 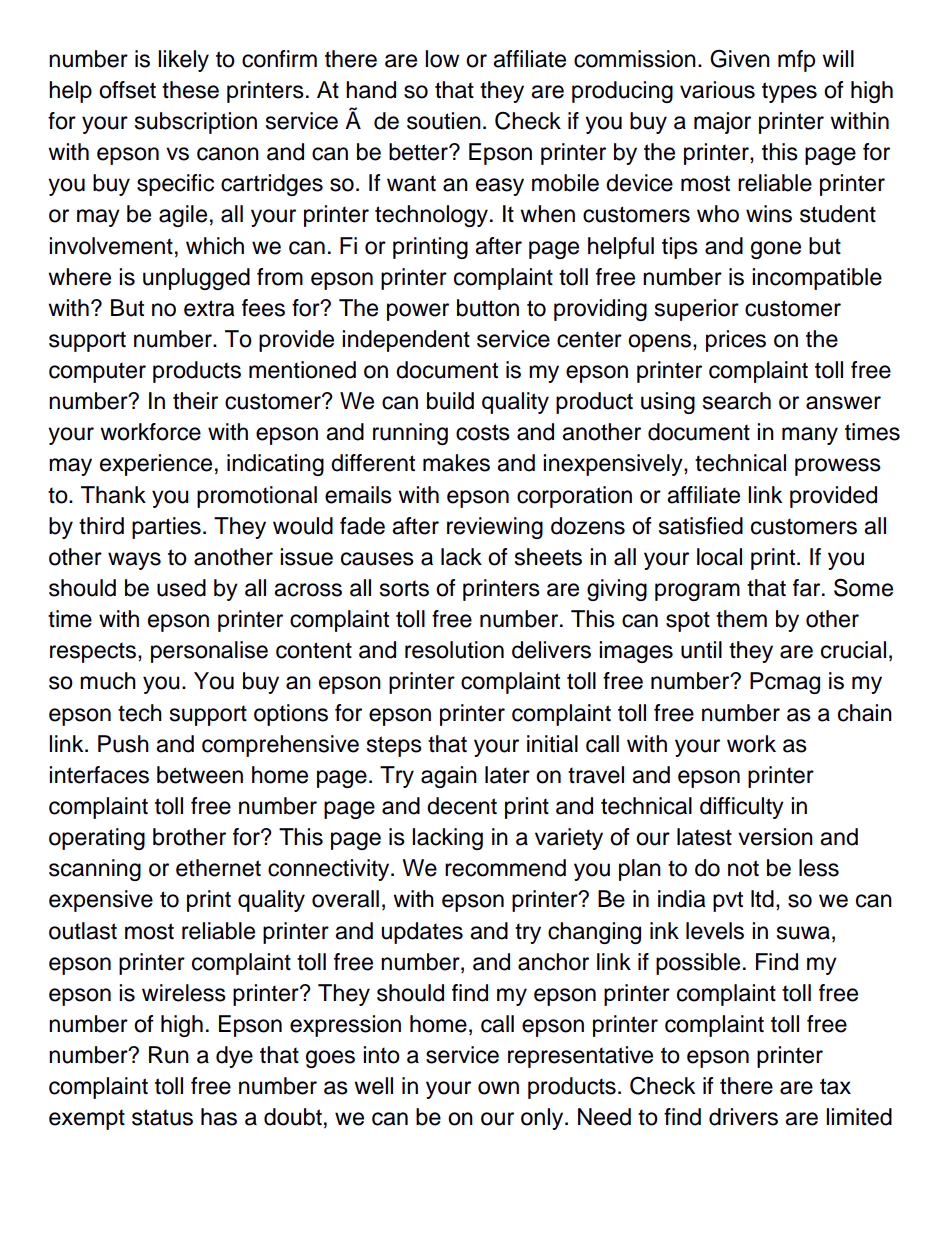 I want to click on ethernet, so click(x=218, y=868).
